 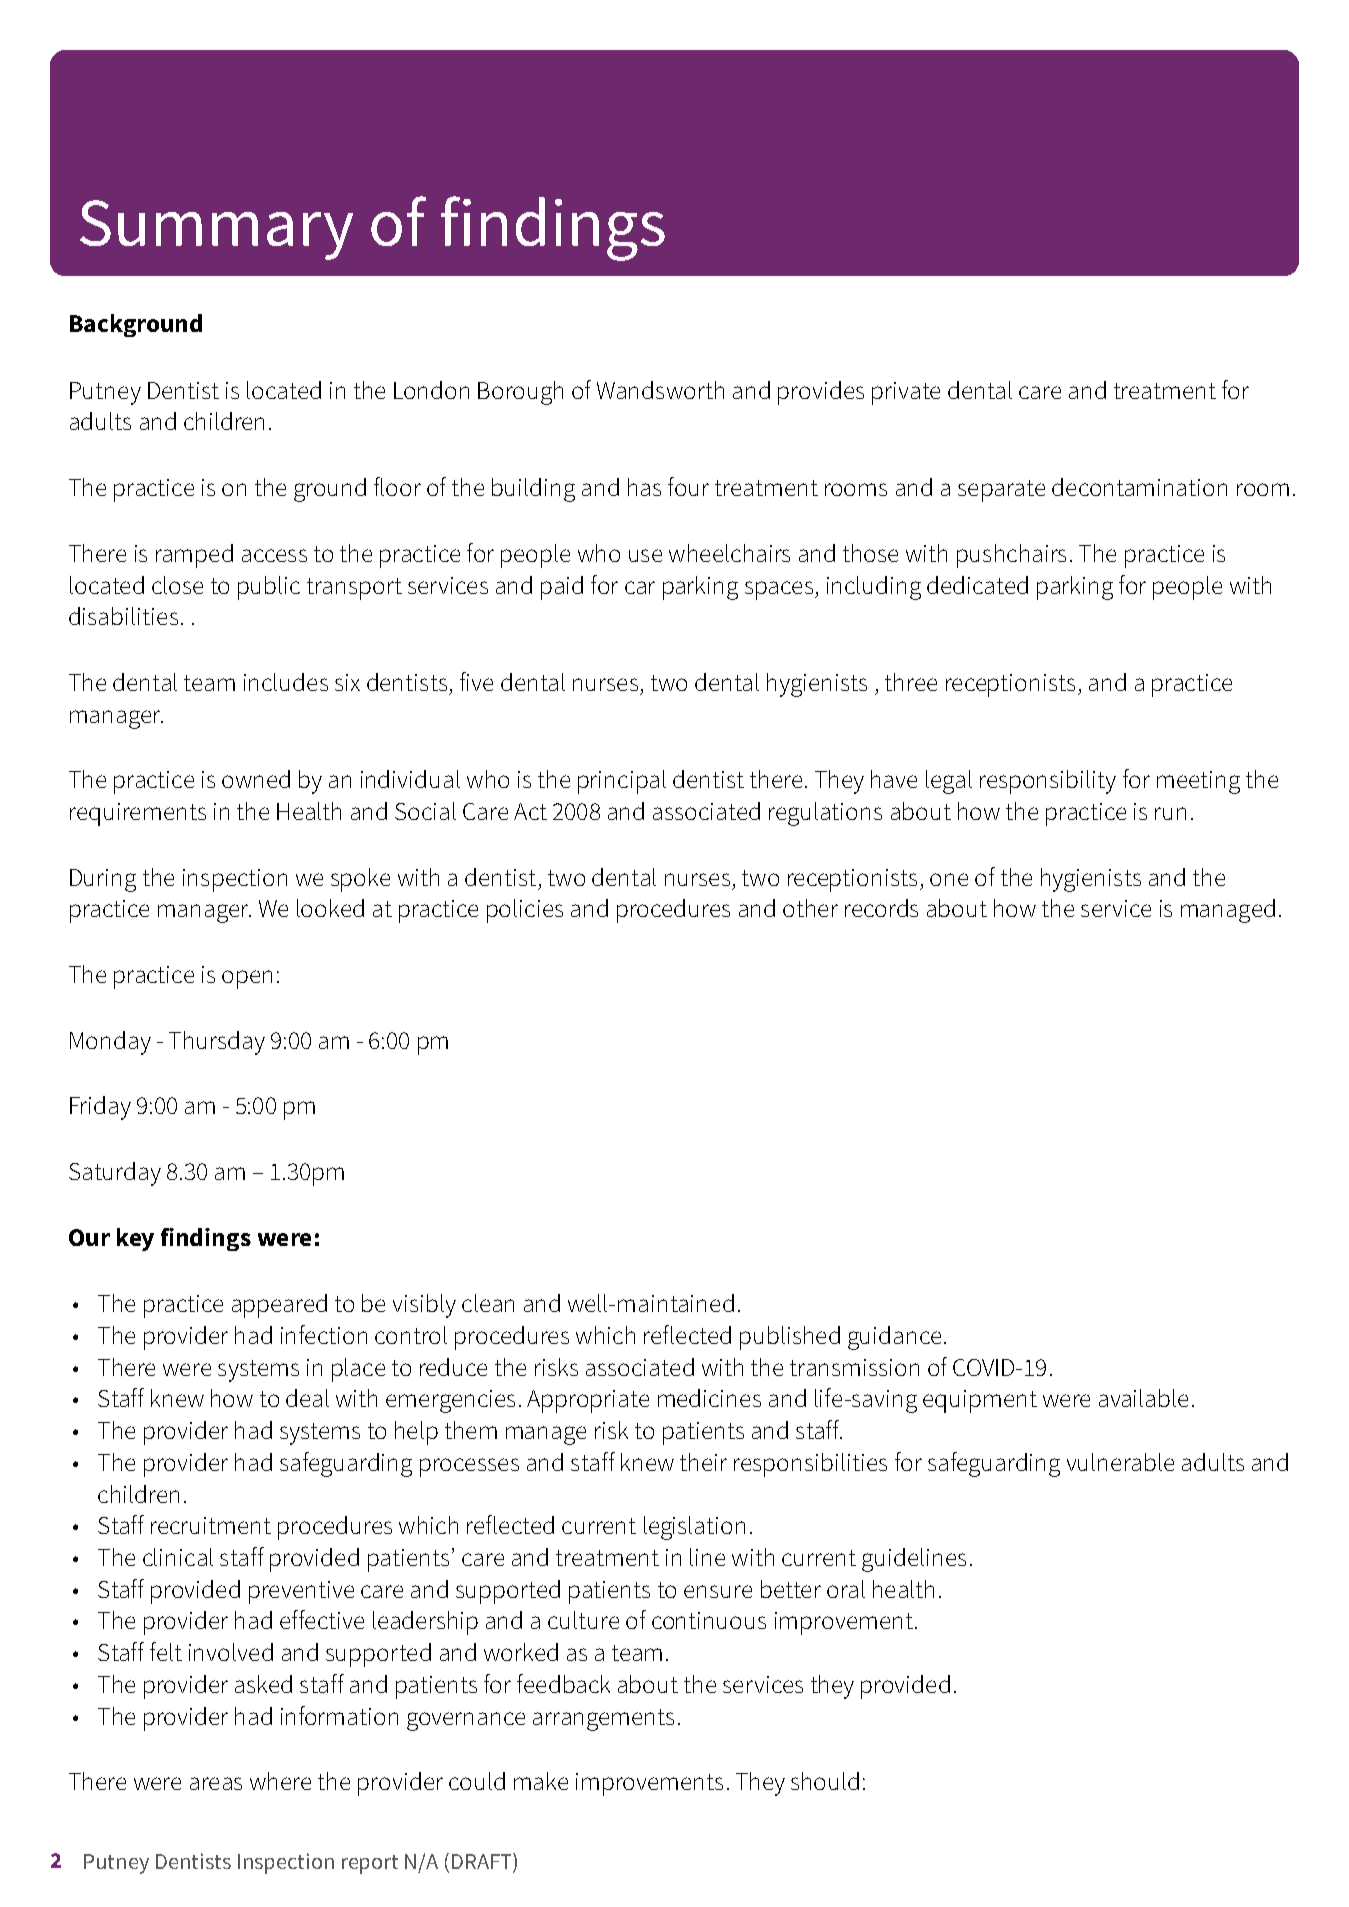 I want to click on should, so click(x=825, y=1781).
